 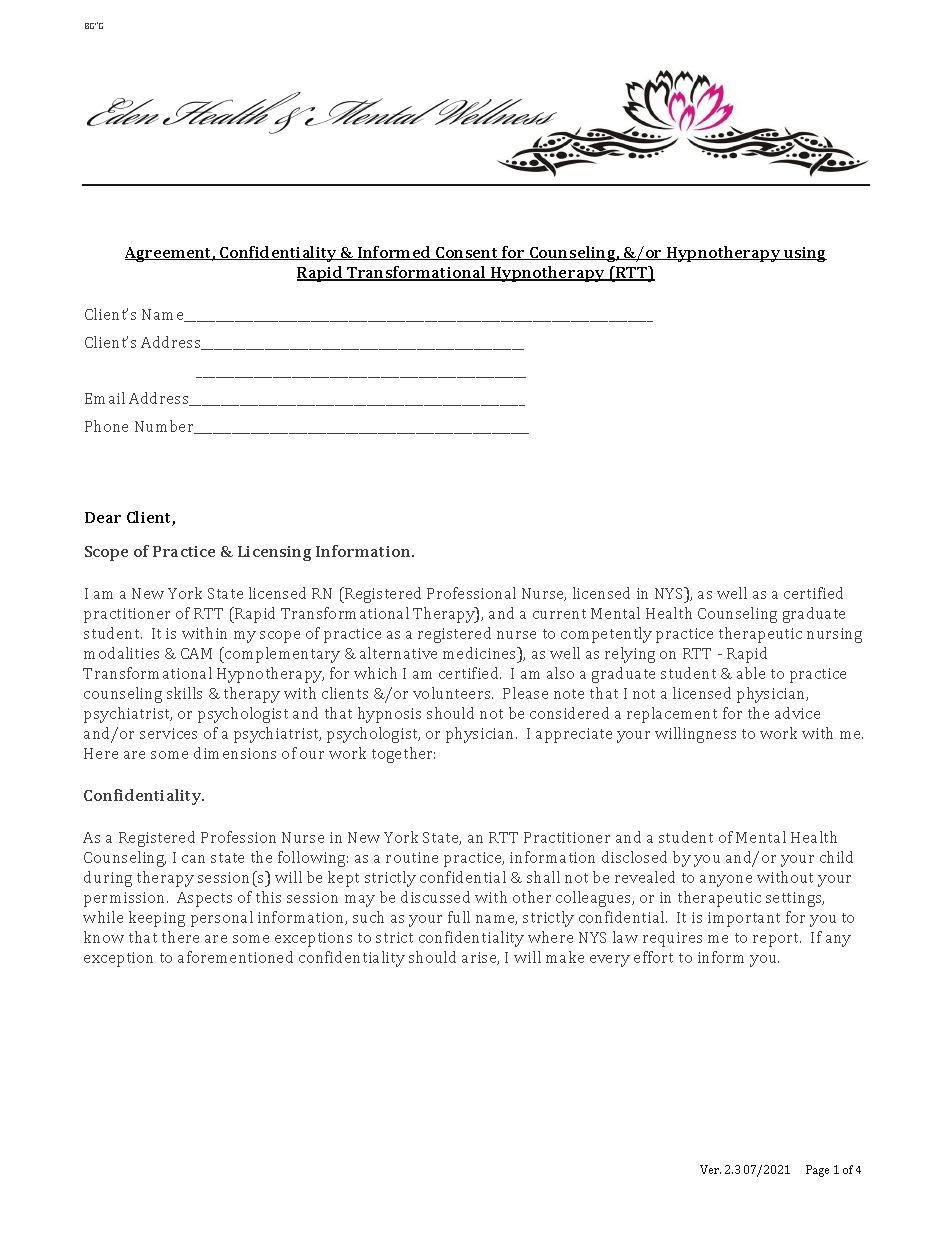 What do you see at coordinates (274, 553) in the screenshot?
I see `Licensing` at bounding box center [274, 553].
